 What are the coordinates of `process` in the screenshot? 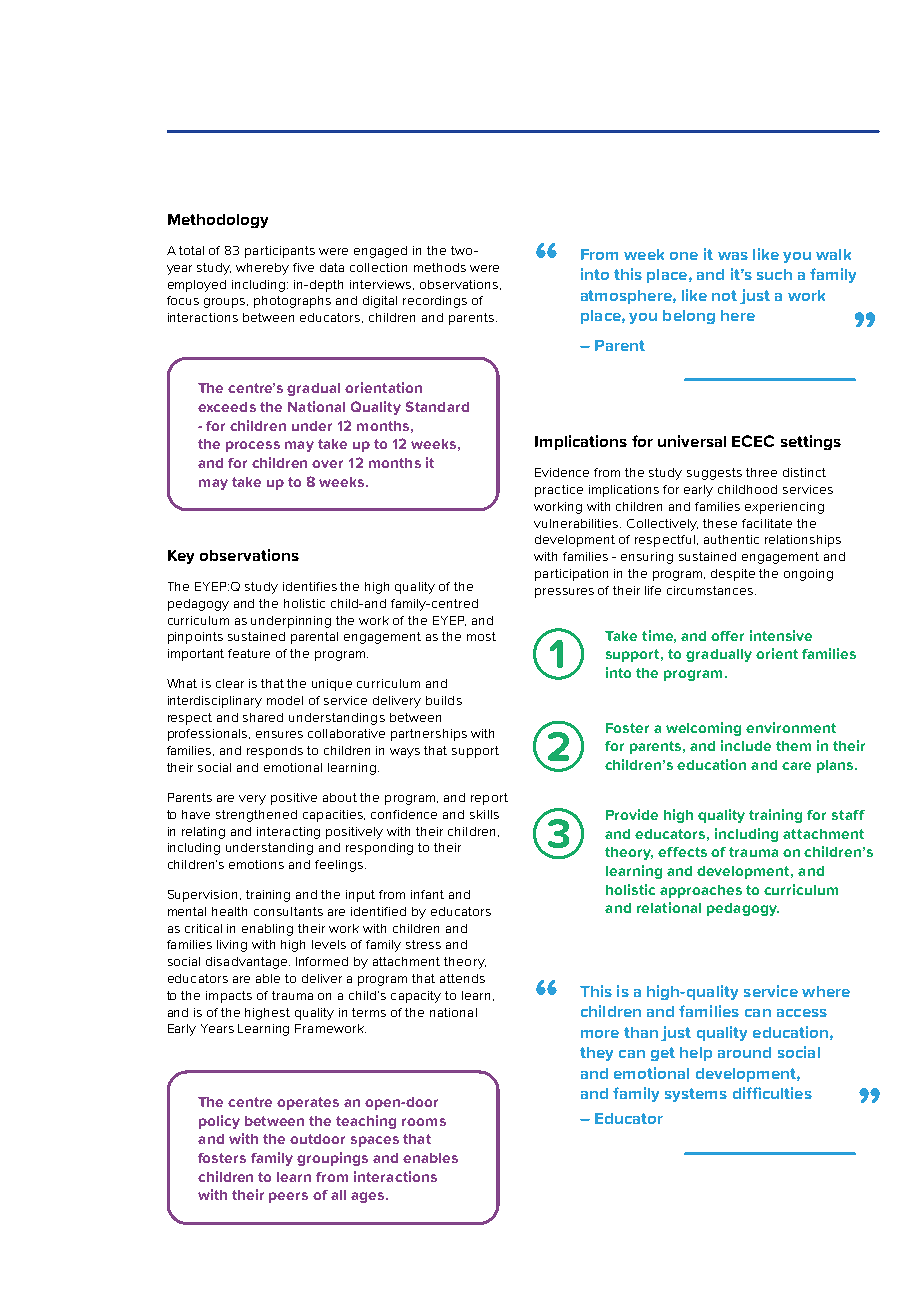 It's located at (253, 446).
